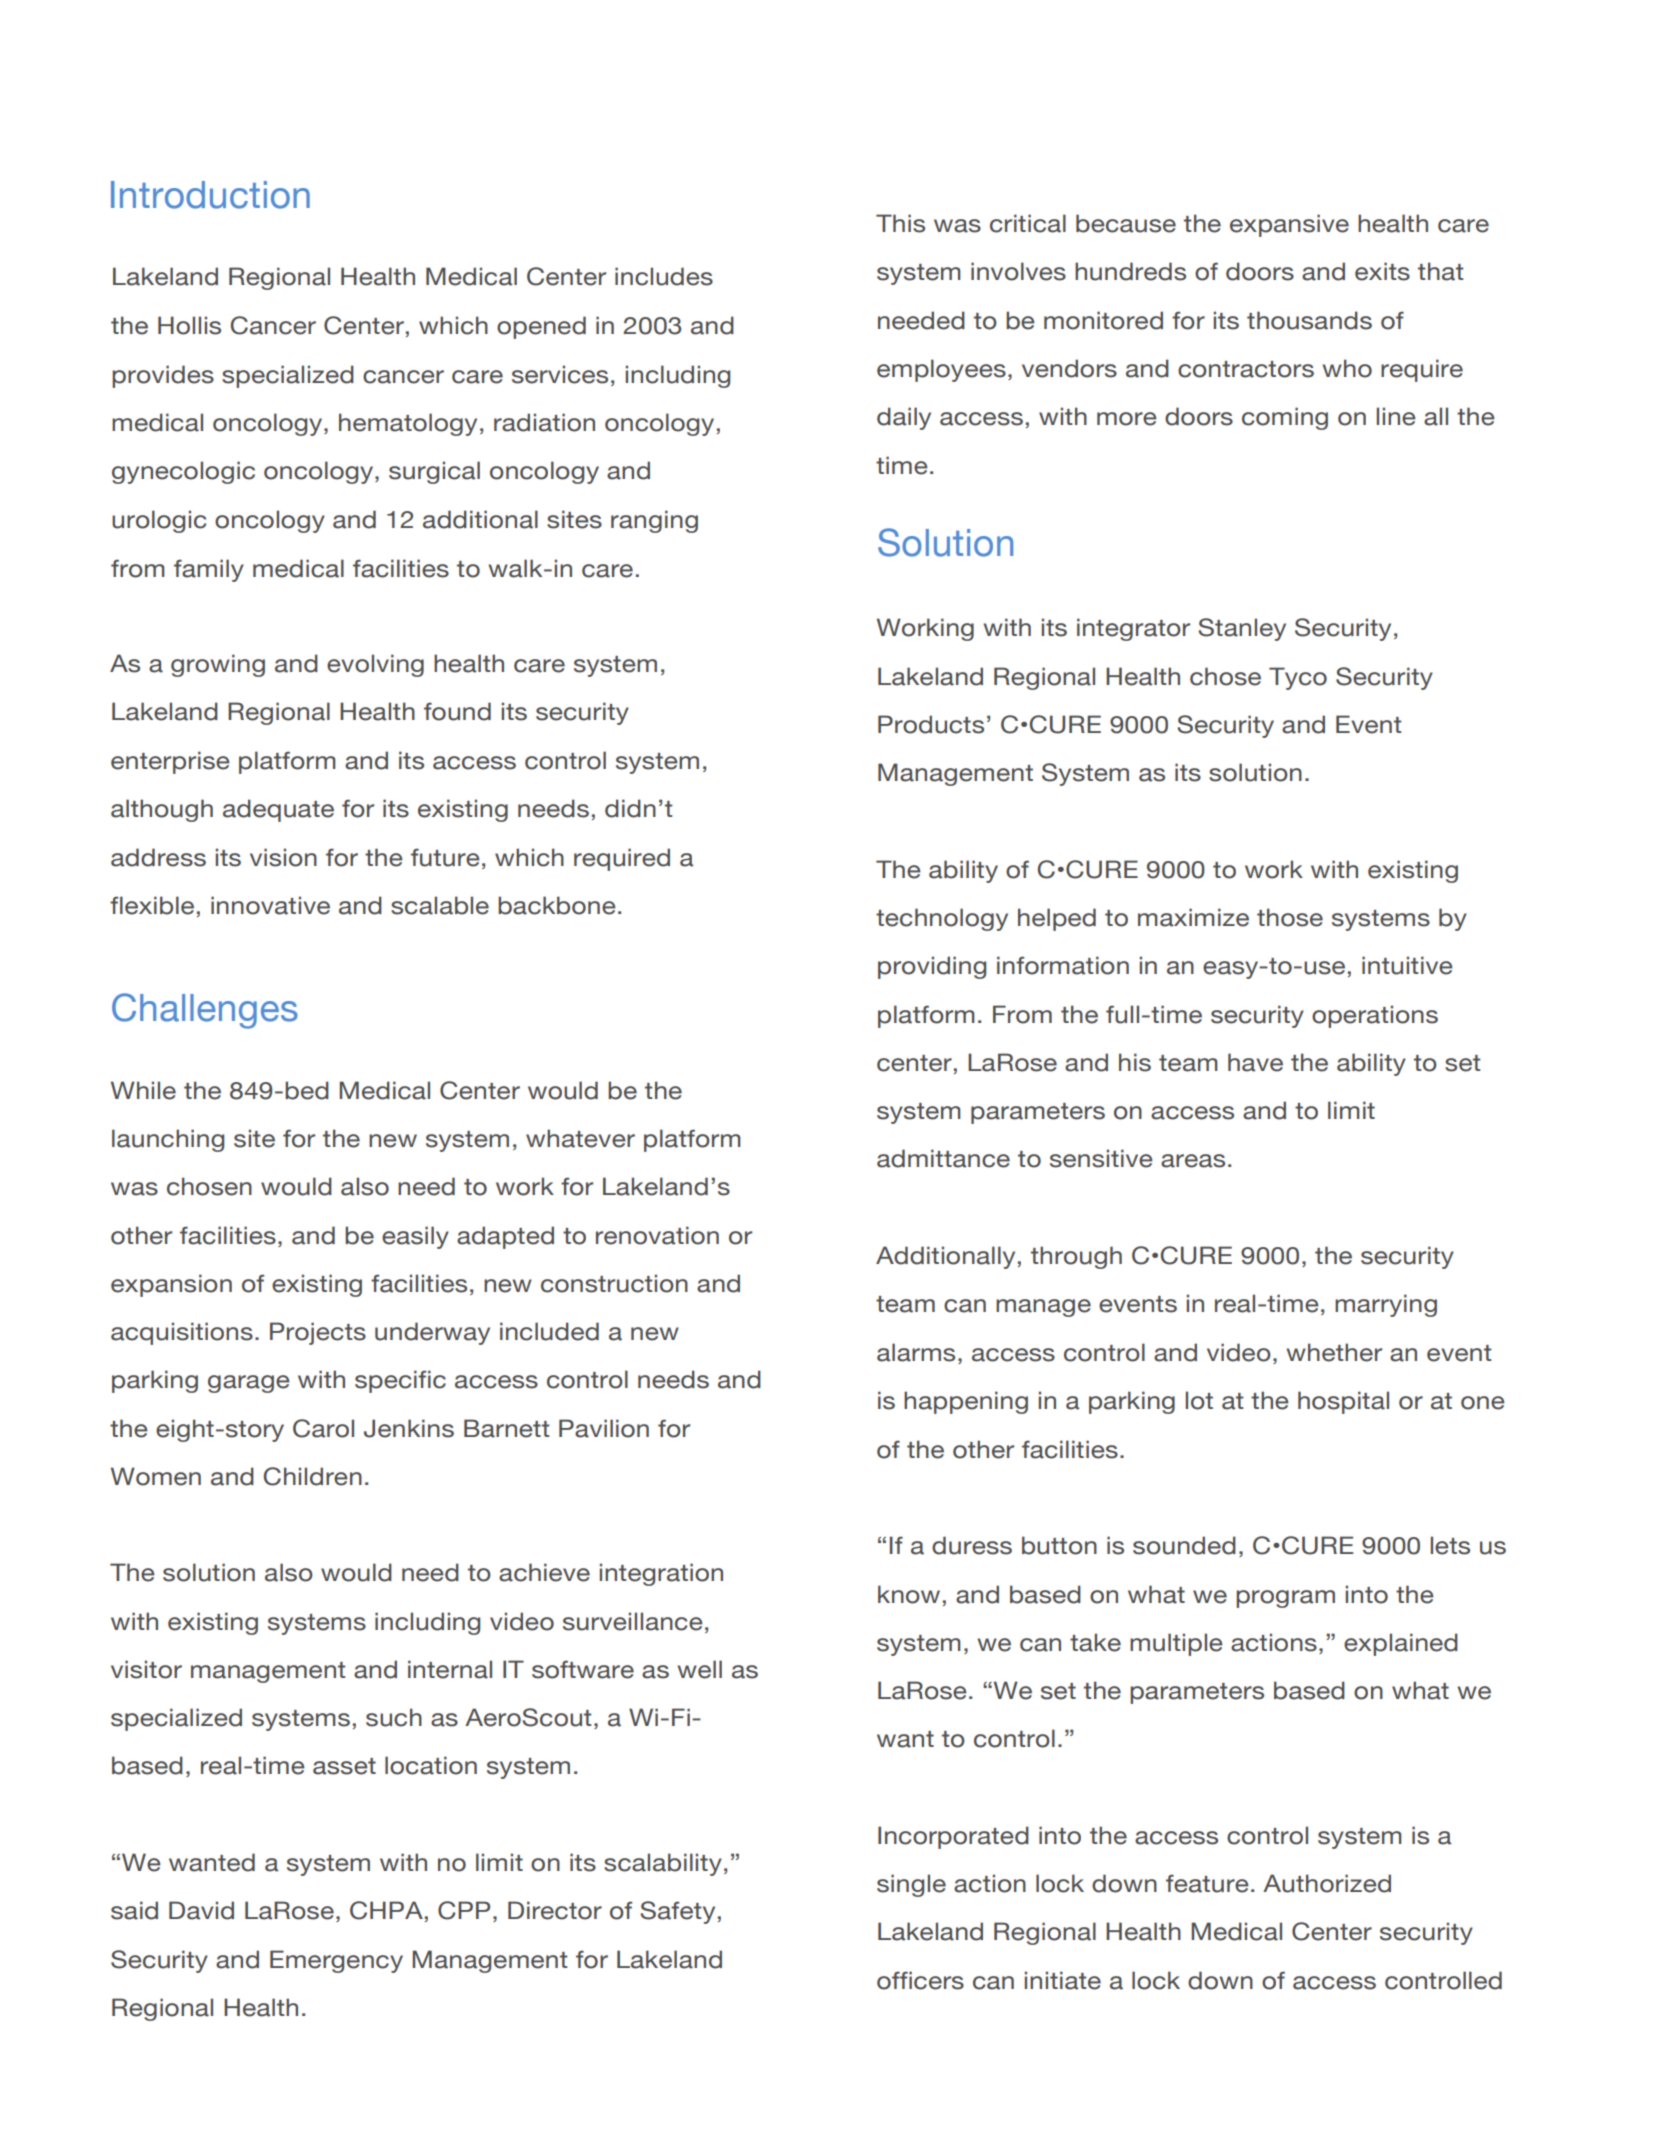 The height and width of the screenshot is (2146, 1658). Describe the element at coordinates (209, 570) in the screenshot. I see `family` at that location.
